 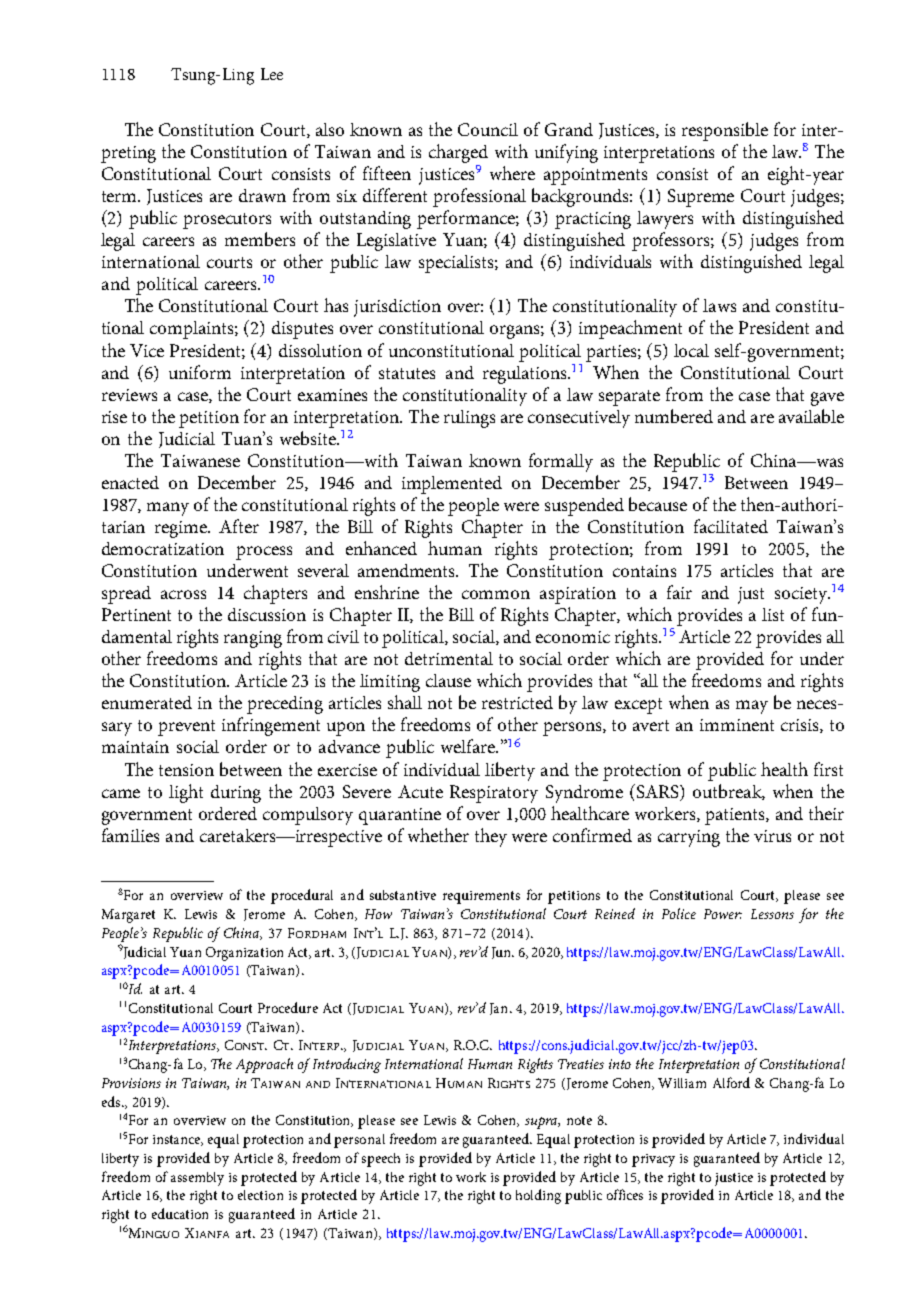 I want to click on holding, so click(x=538, y=1196).
